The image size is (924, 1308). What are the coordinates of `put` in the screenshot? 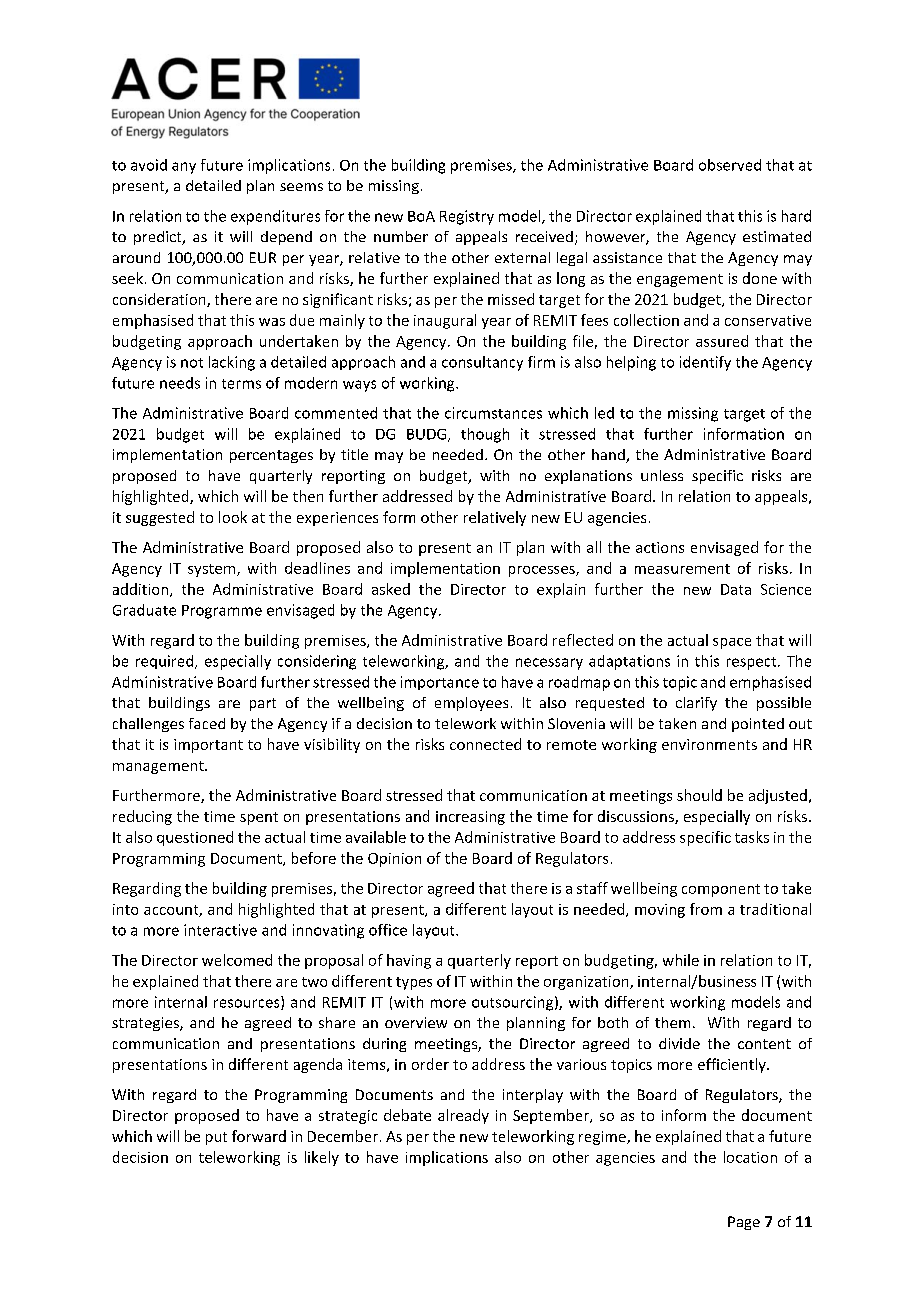 It's located at (216, 1138).
